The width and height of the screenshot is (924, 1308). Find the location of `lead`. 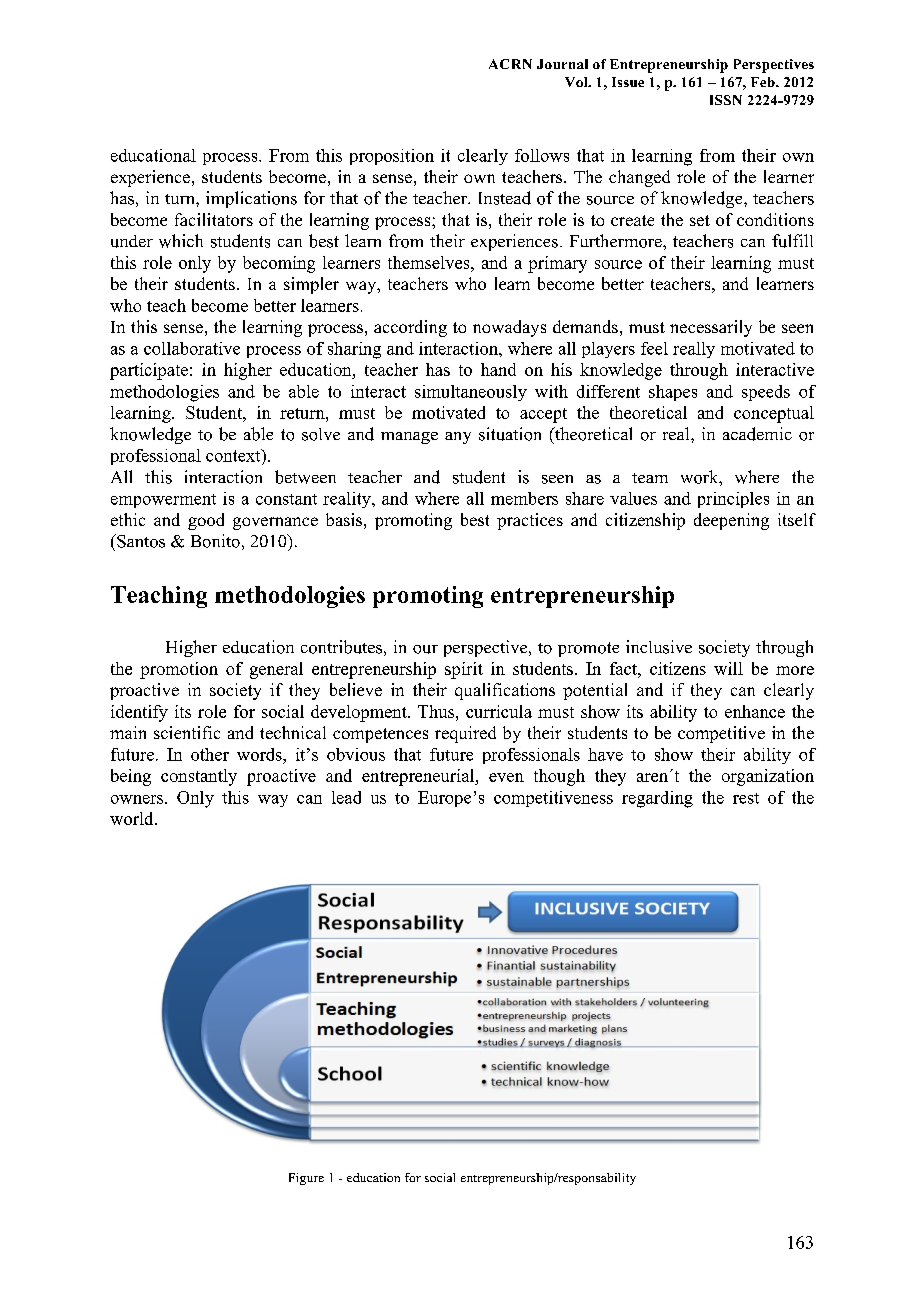

lead is located at coordinates (346, 797).
